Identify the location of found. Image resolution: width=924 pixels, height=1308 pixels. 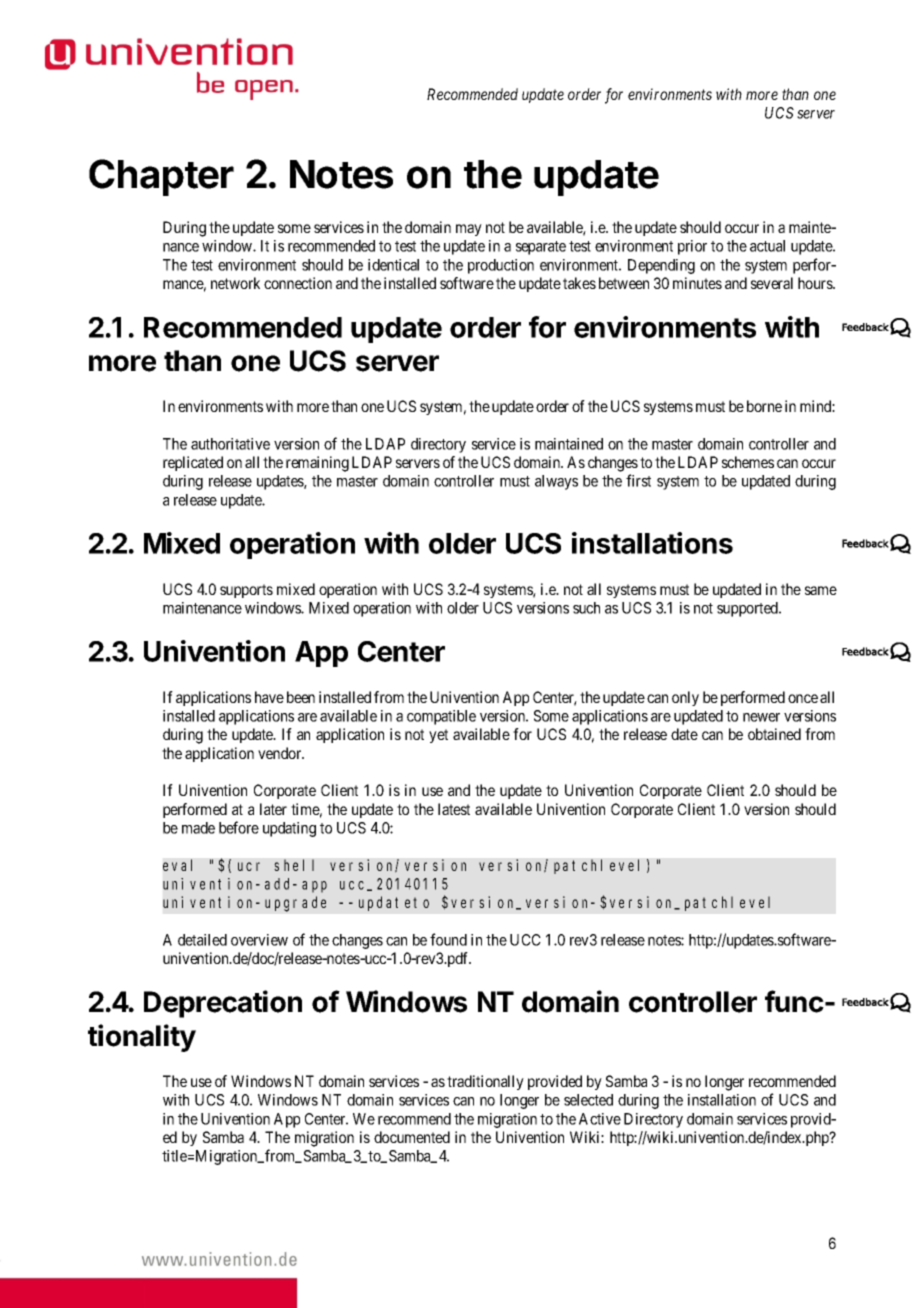
(448, 939).
